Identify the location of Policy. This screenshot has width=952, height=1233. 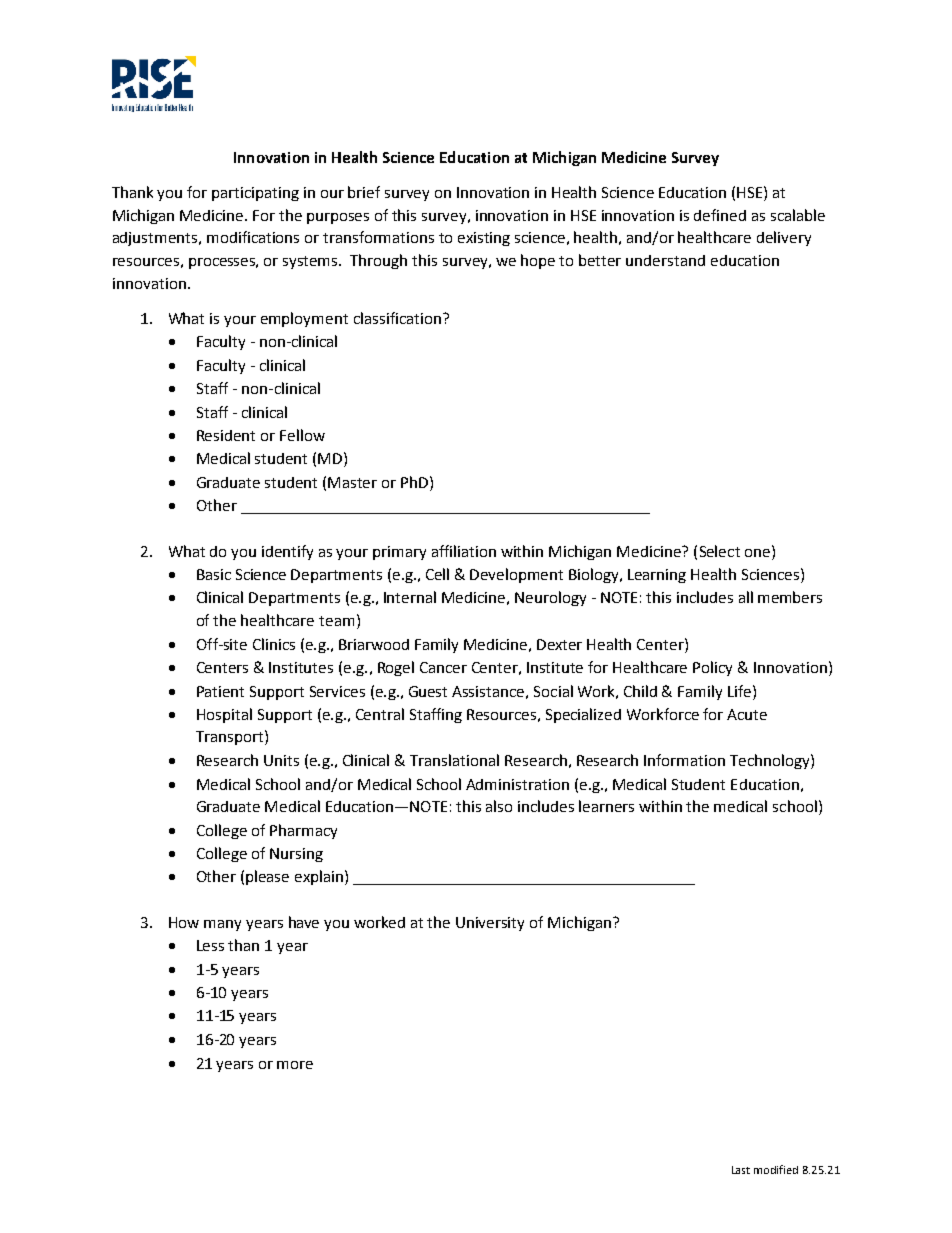
(712, 668).
